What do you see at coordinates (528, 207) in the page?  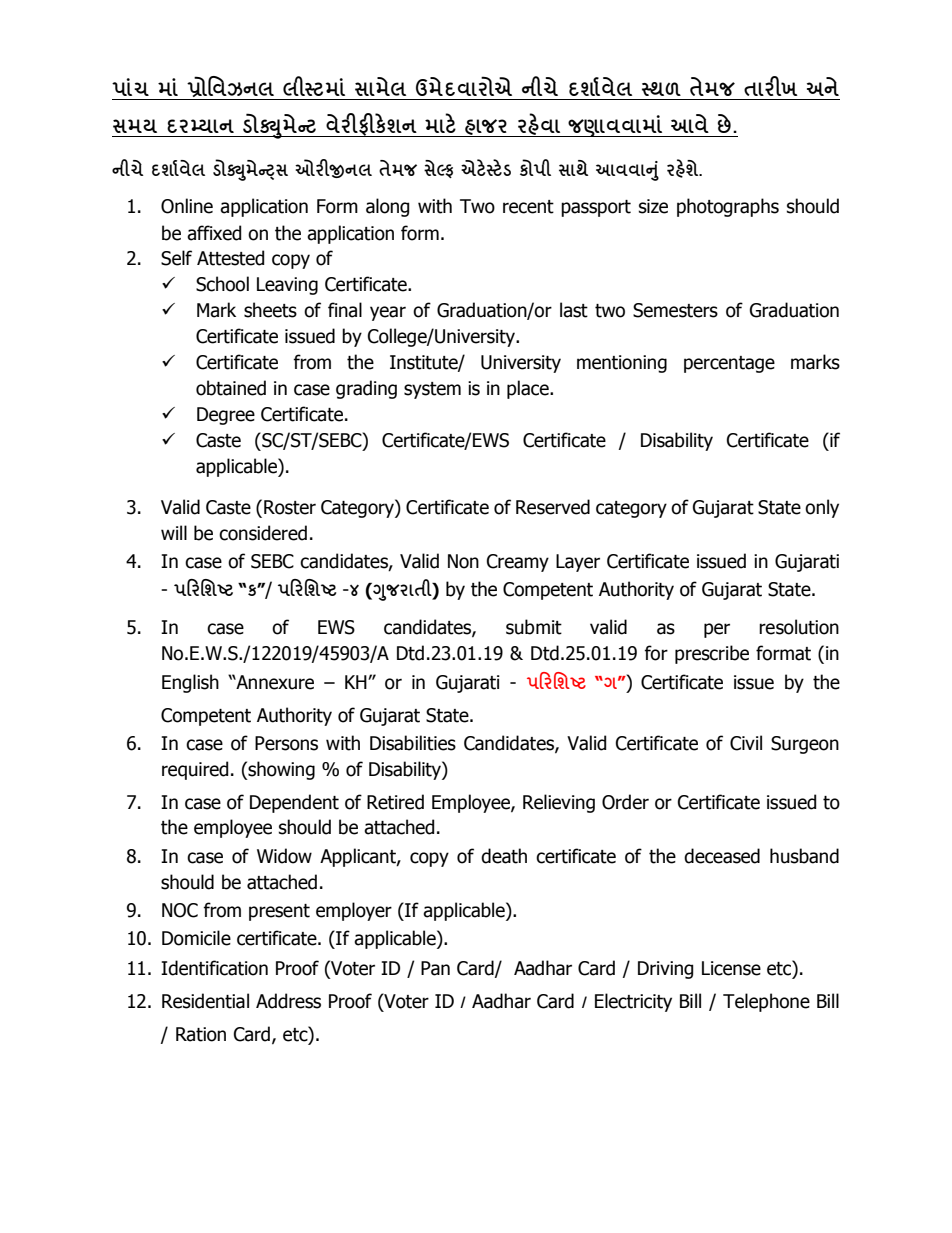 I see `recent` at bounding box center [528, 207].
